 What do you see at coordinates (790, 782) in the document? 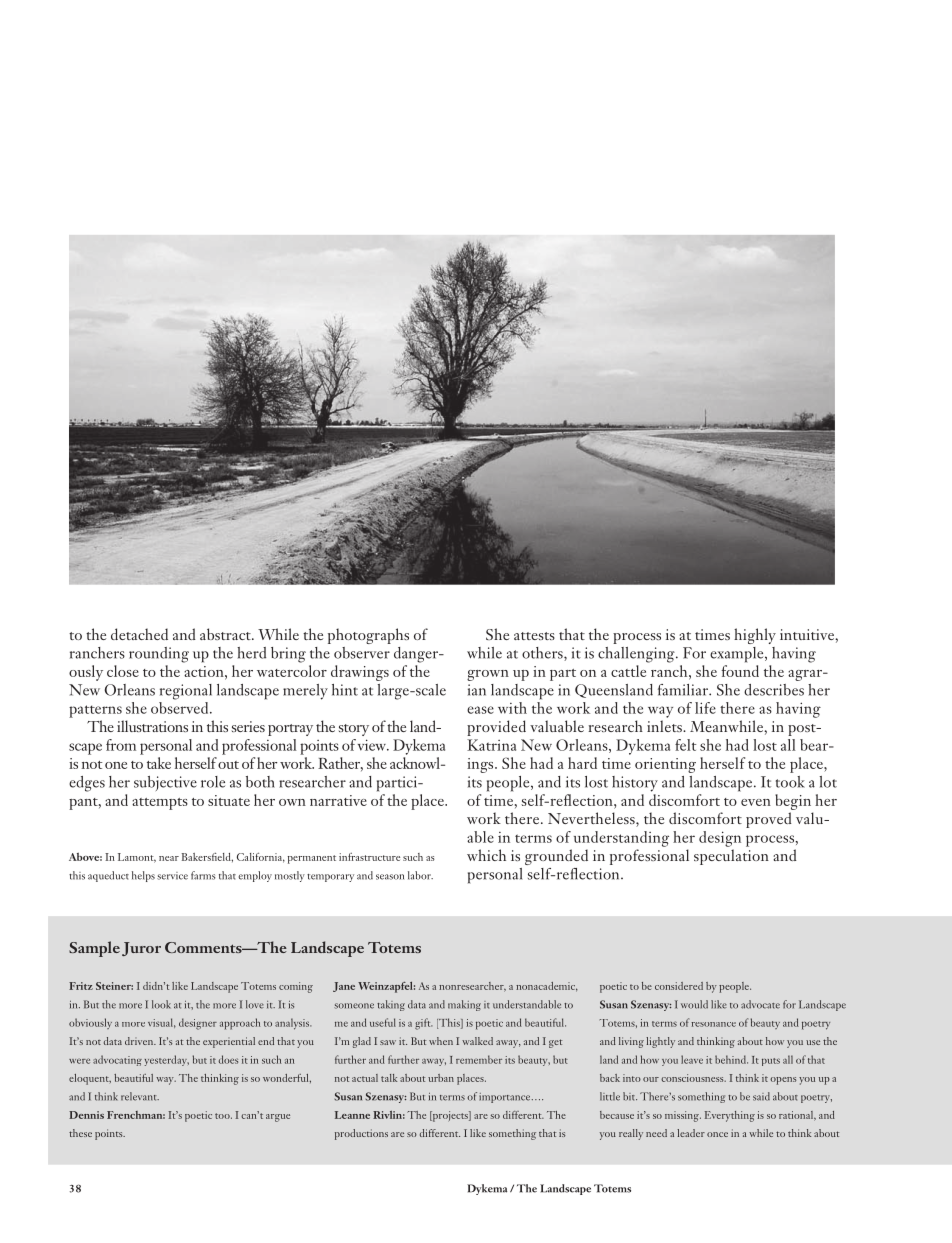
I see `took` at bounding box center [790, 782].
